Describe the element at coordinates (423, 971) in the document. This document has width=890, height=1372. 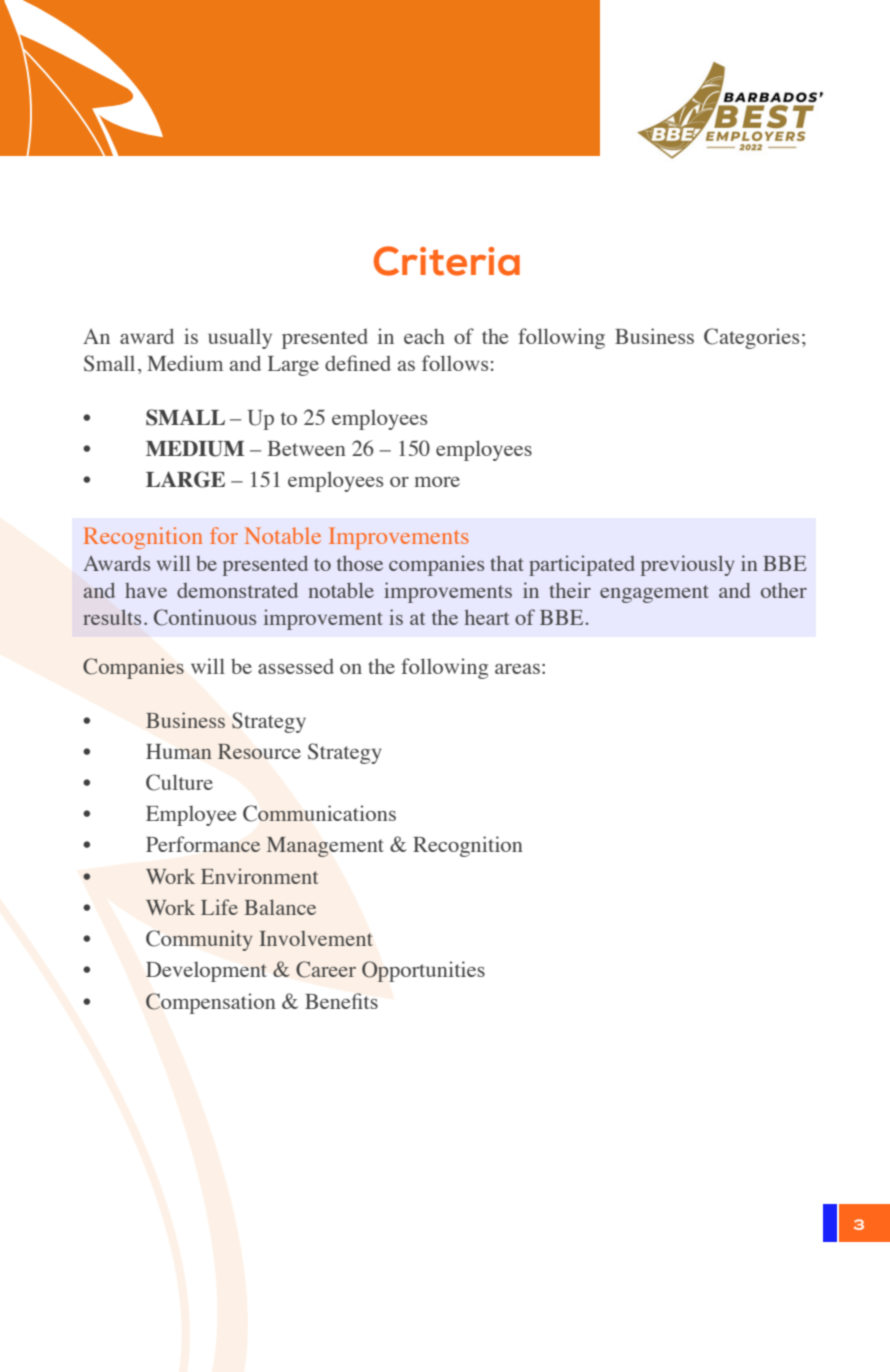
I see `Opportunities` at that location.
